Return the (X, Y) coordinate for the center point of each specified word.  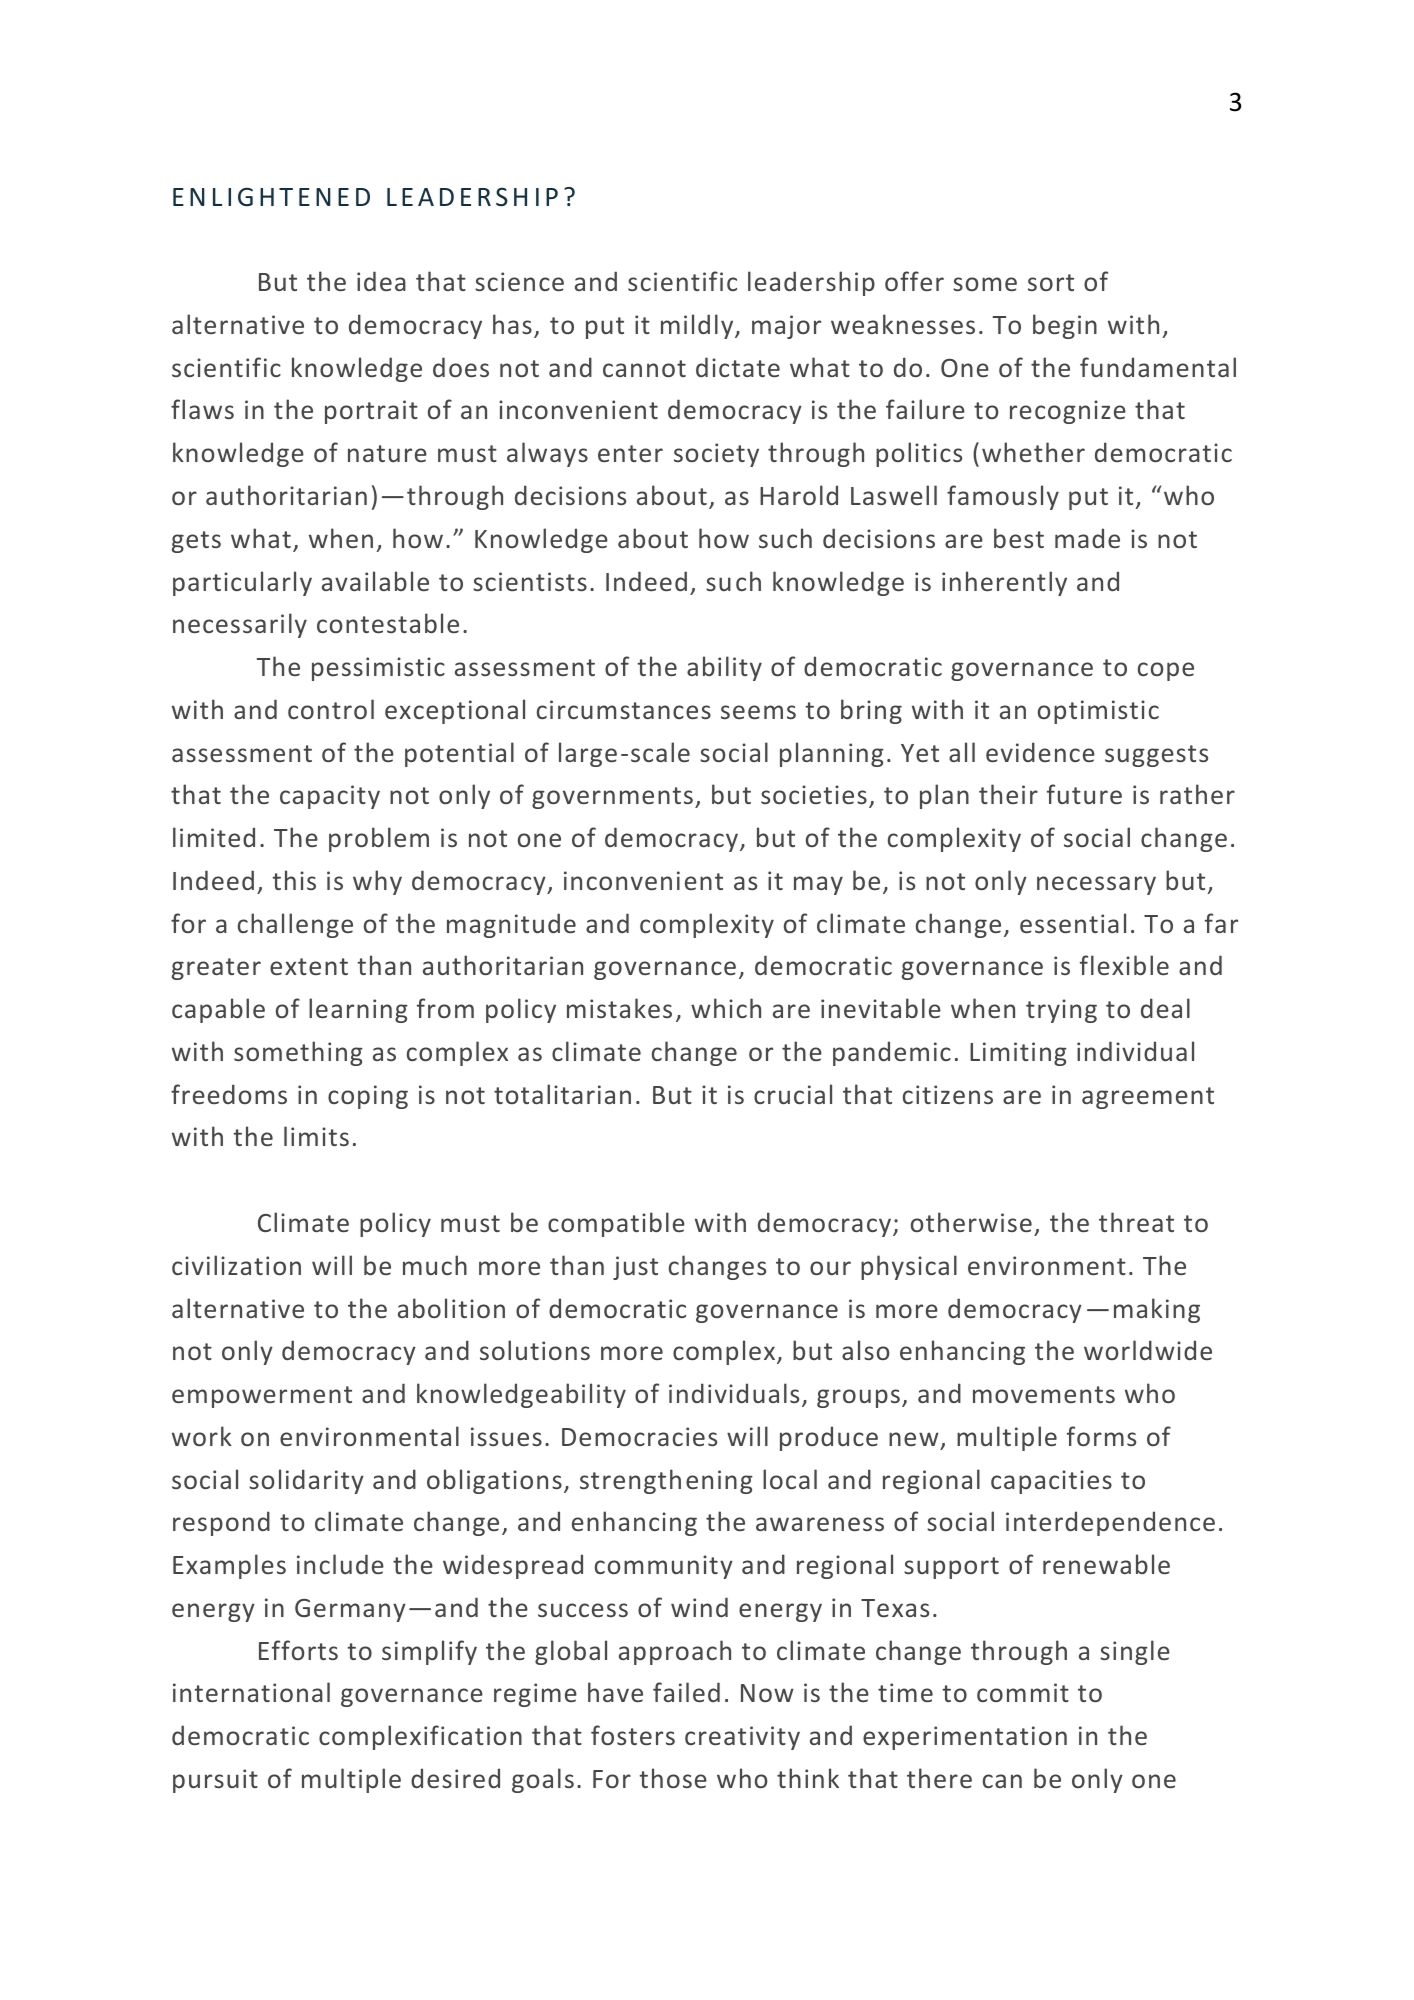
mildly (698, 326)
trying (1061, 1011)
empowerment (262, 1397)
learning (358, 1010)
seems (758, 712)
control (331, 709)
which (726, 1008)
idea (381, 281)
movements (1044, 1394)
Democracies (639, 1436)
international (251, 1692)
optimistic (1098, 712)
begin (1065, 326)
